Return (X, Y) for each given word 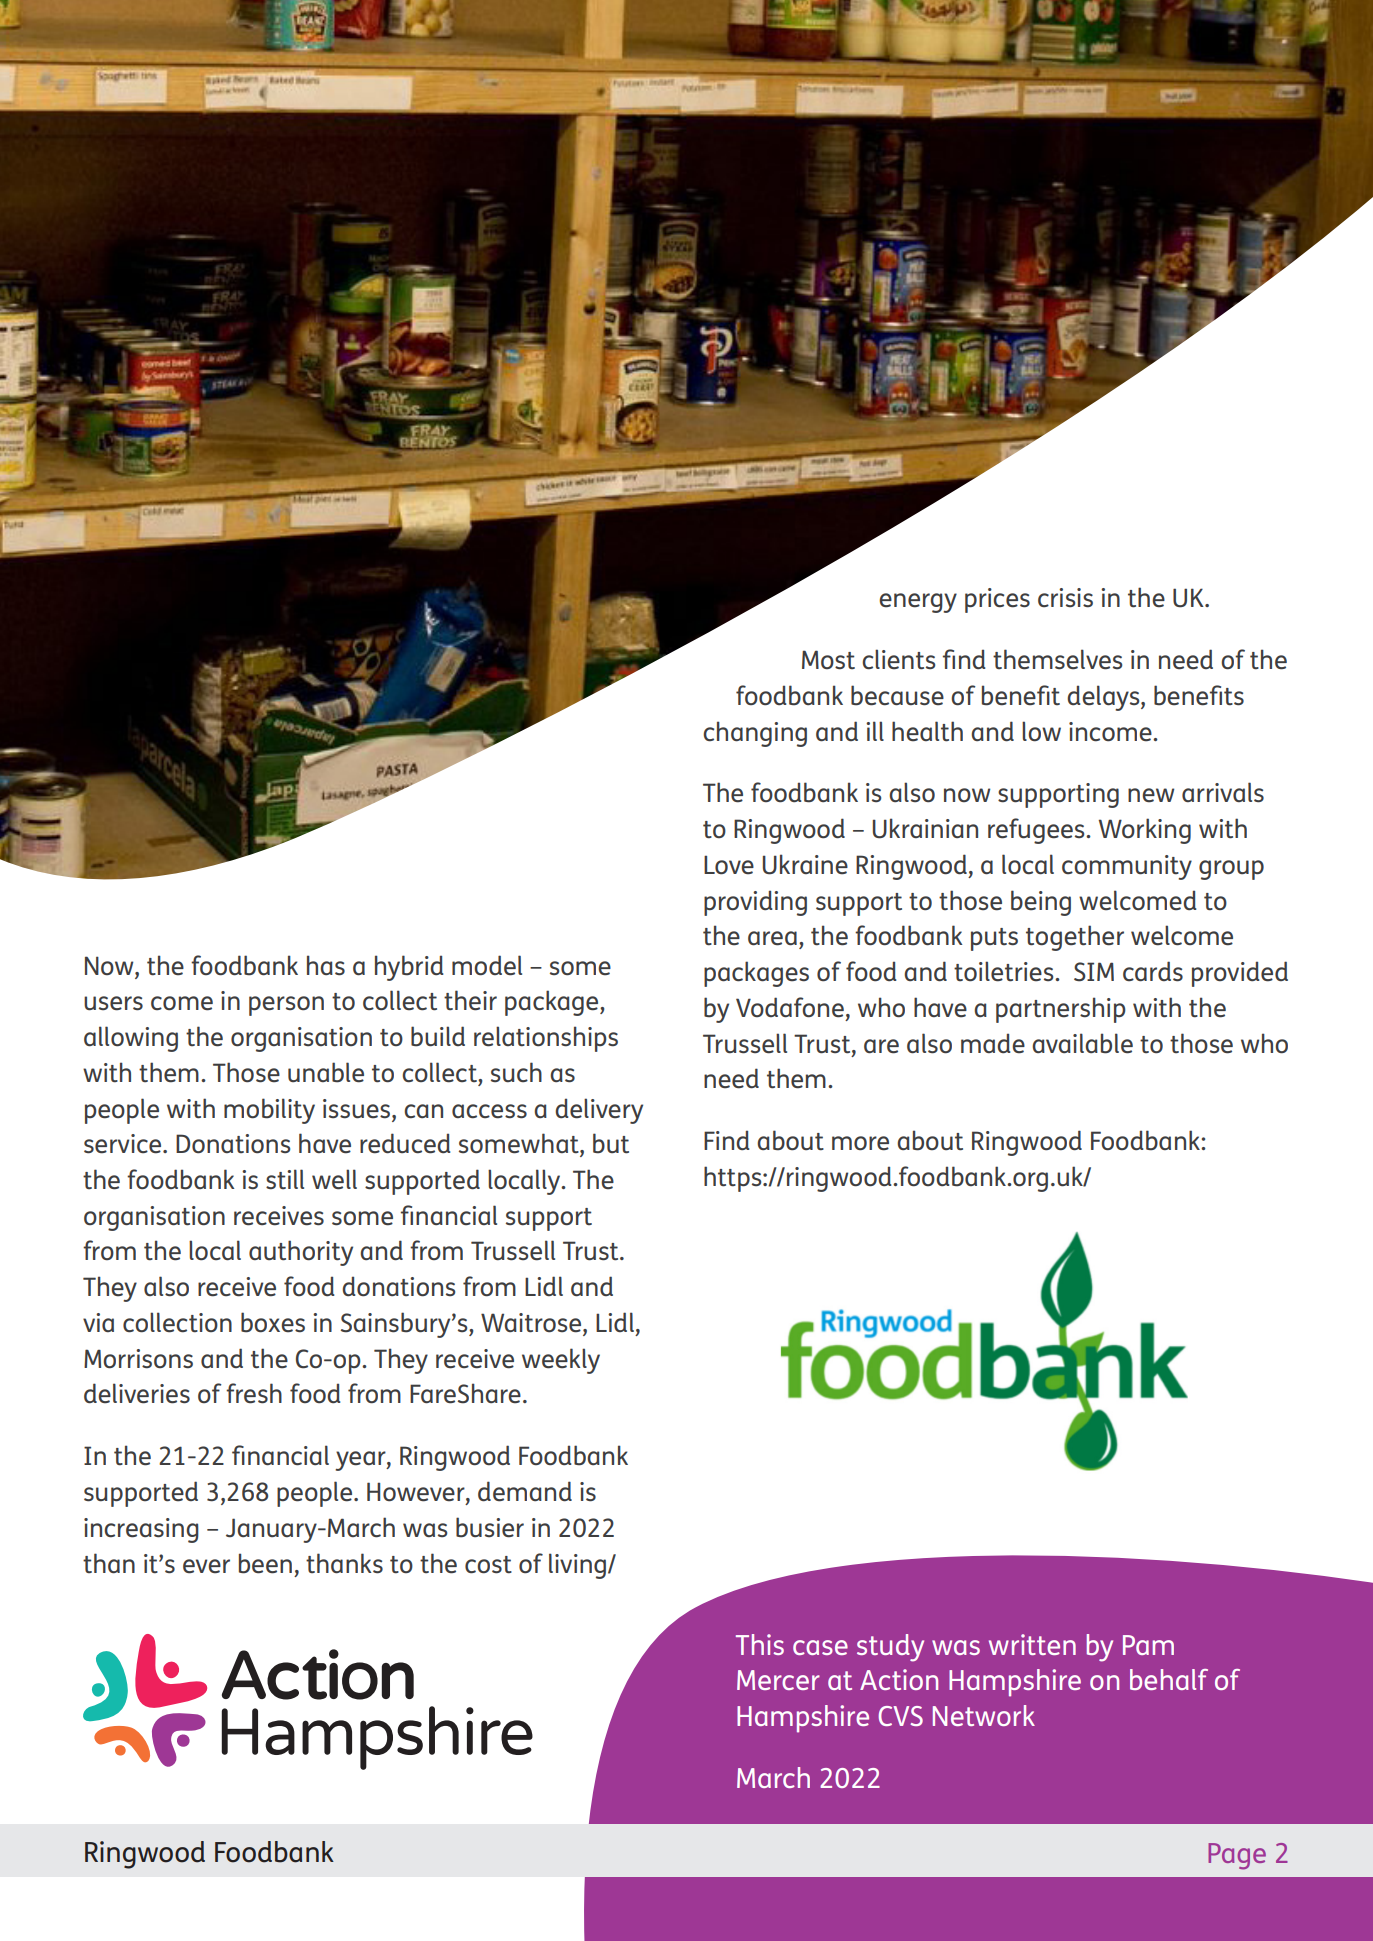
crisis (1065, 598)
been (265, 1563)
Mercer (778, 1680)
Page (1237, 1856)
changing (755, 734)
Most (828, 660)
